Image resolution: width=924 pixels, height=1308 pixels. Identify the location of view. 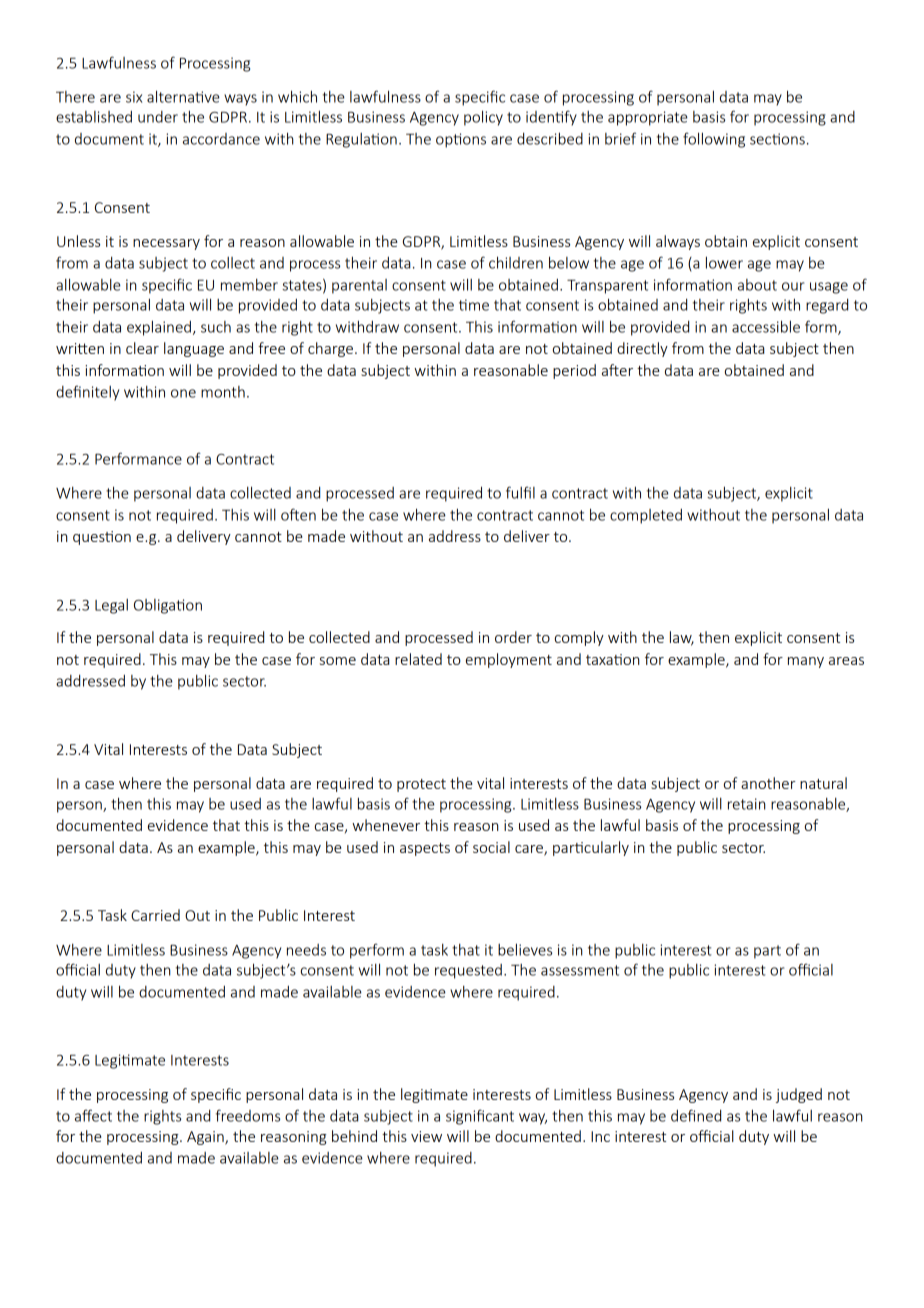
(426, 1136).
